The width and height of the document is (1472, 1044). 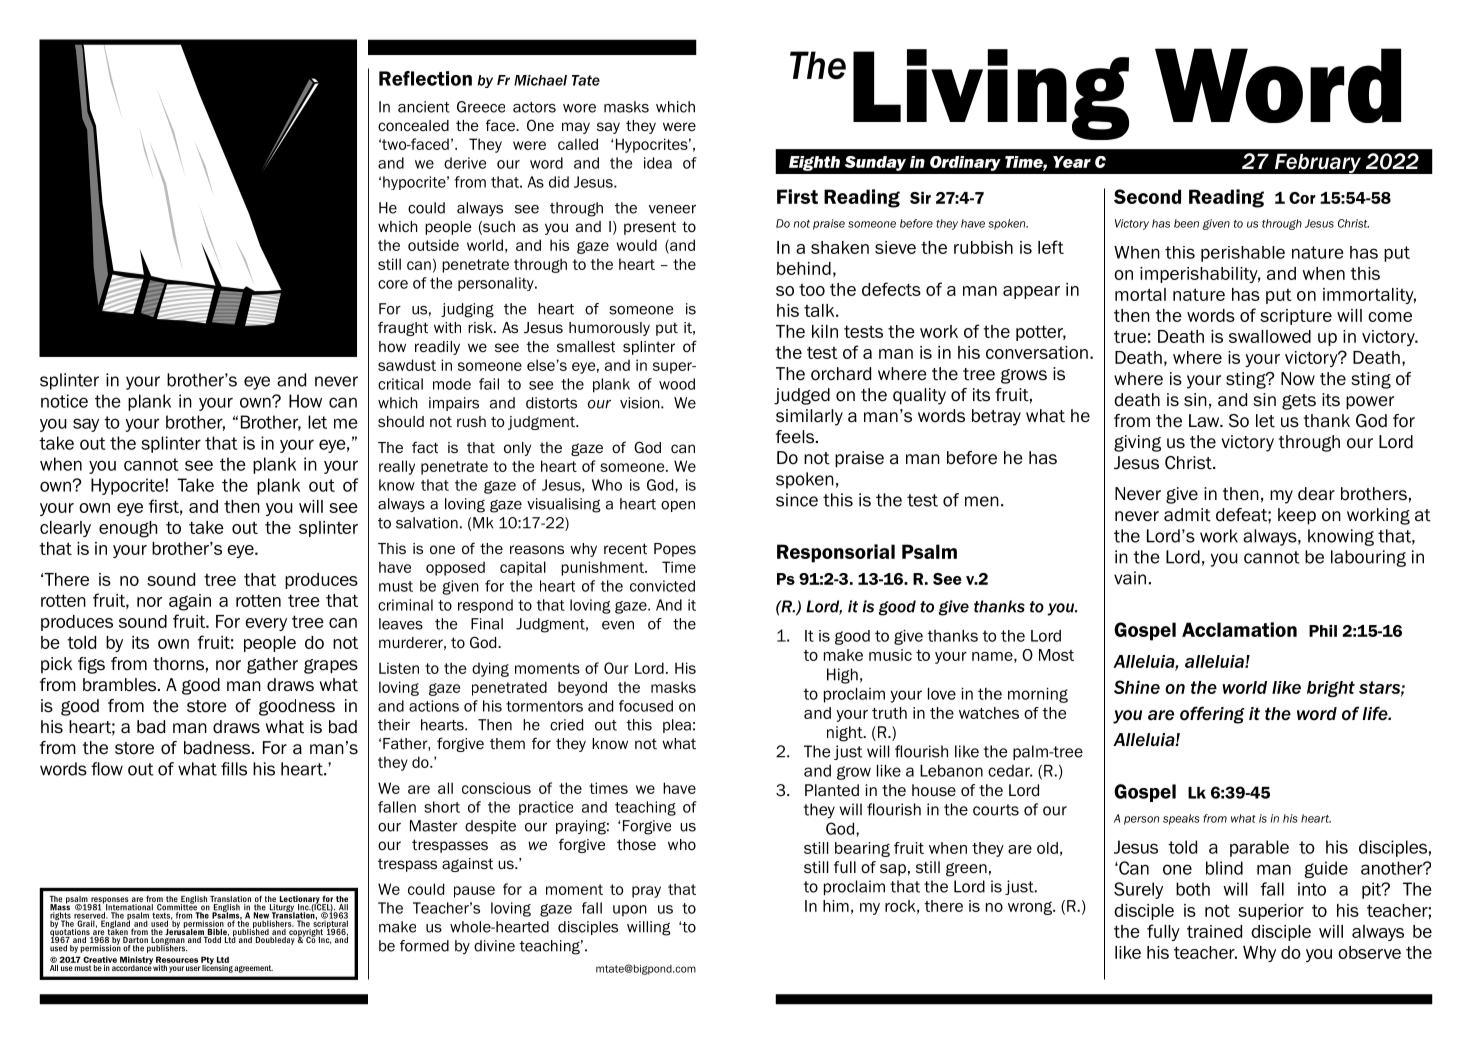 What do you see at coordinates (1181, 819) in the document?
I see `speaks` at bounding box center [1181, 819].
